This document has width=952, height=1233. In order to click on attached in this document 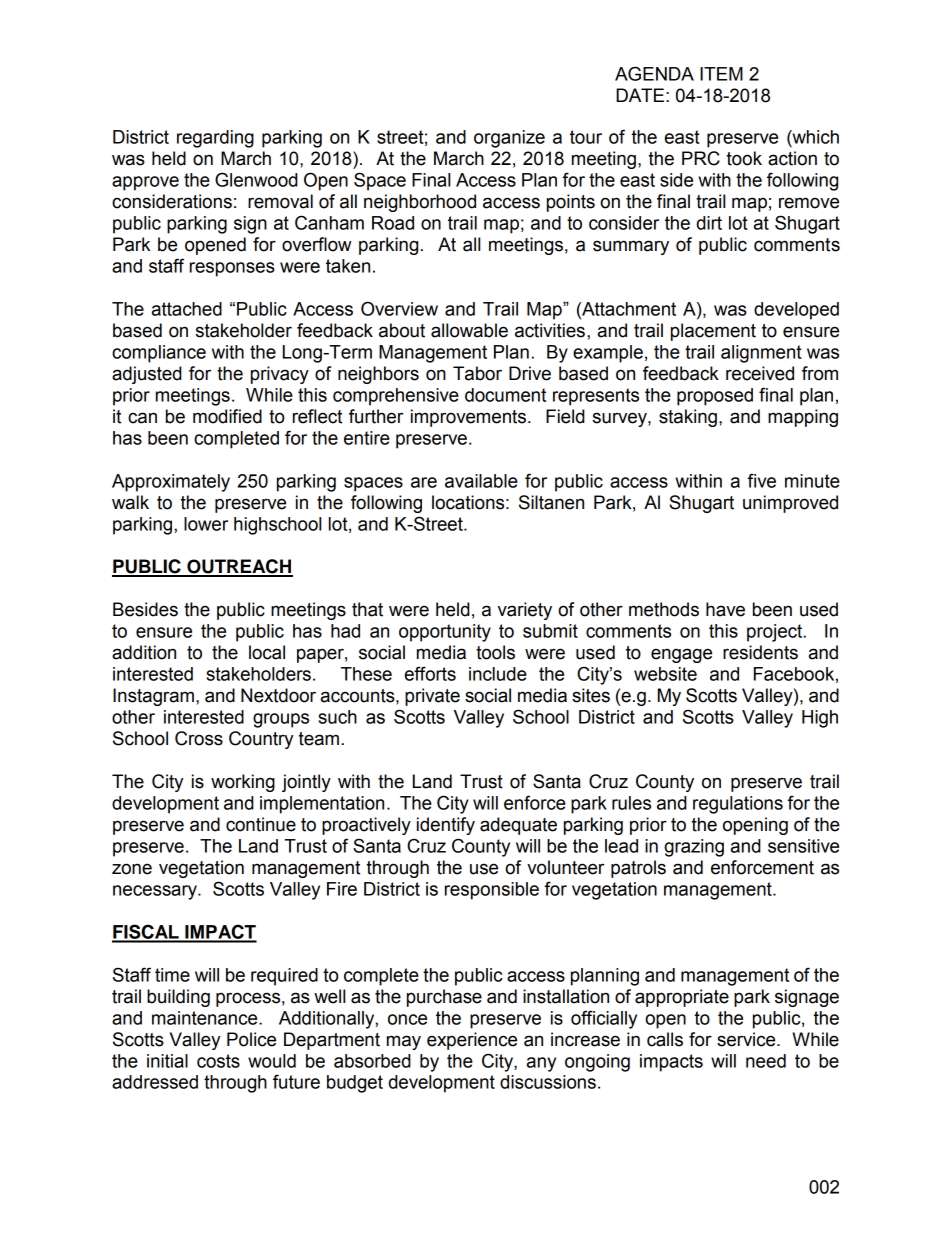, I will do `click(187, 309)`.
